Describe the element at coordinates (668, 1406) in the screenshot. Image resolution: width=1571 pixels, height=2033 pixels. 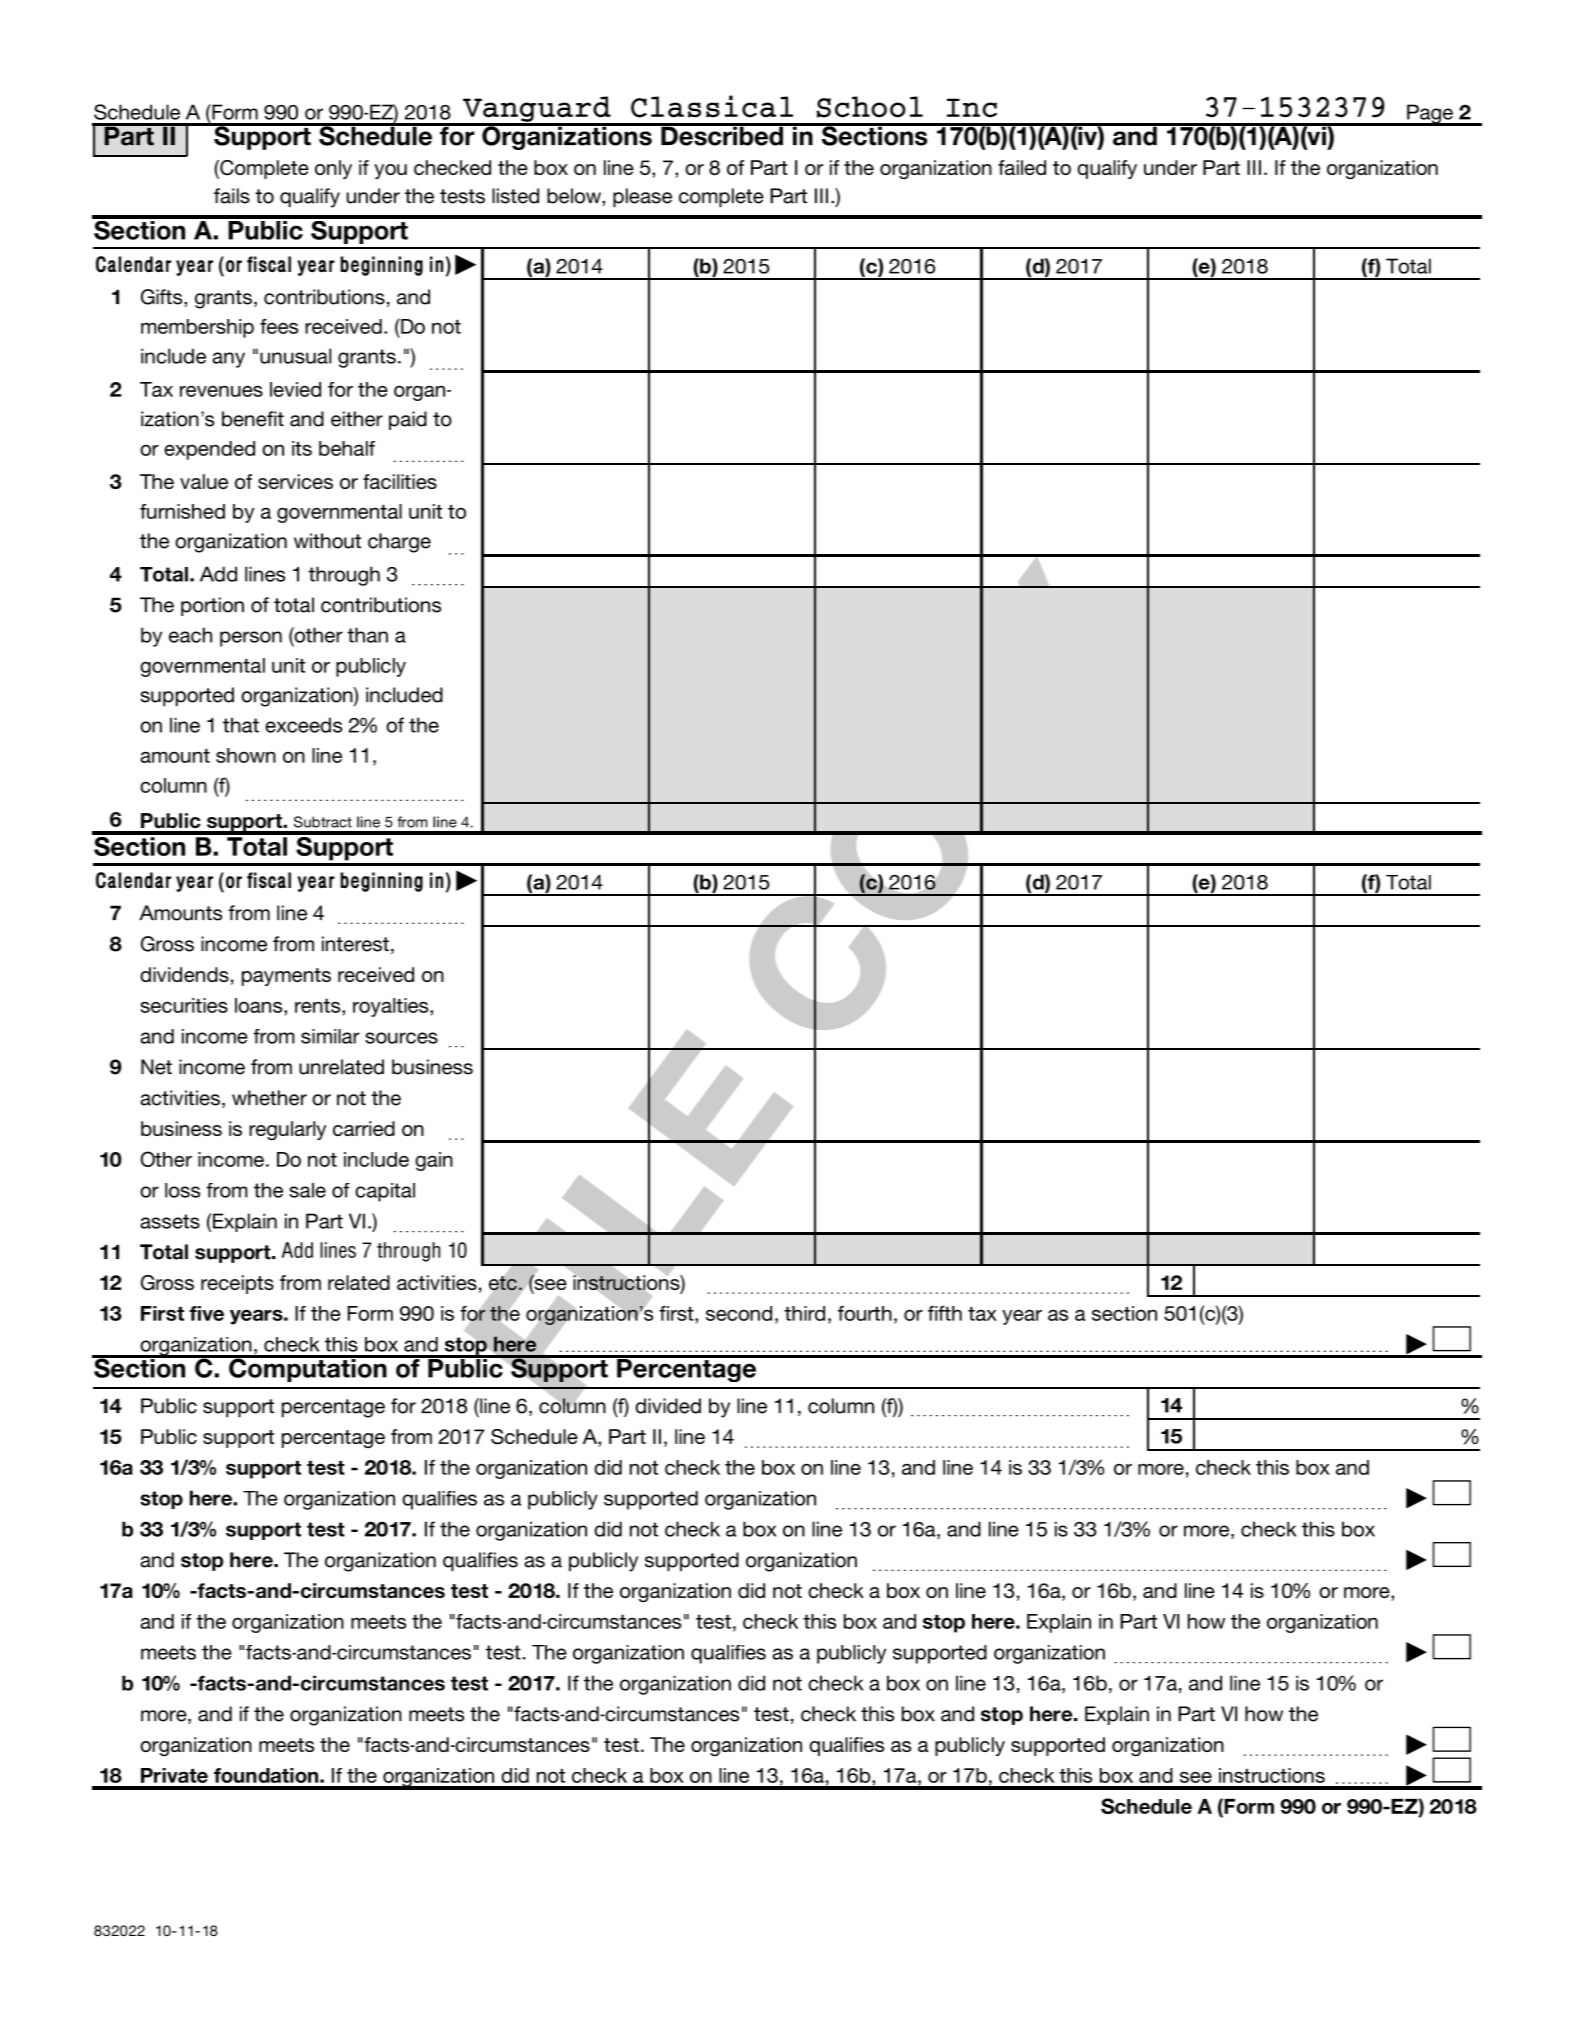
I see `divided` at that location.
